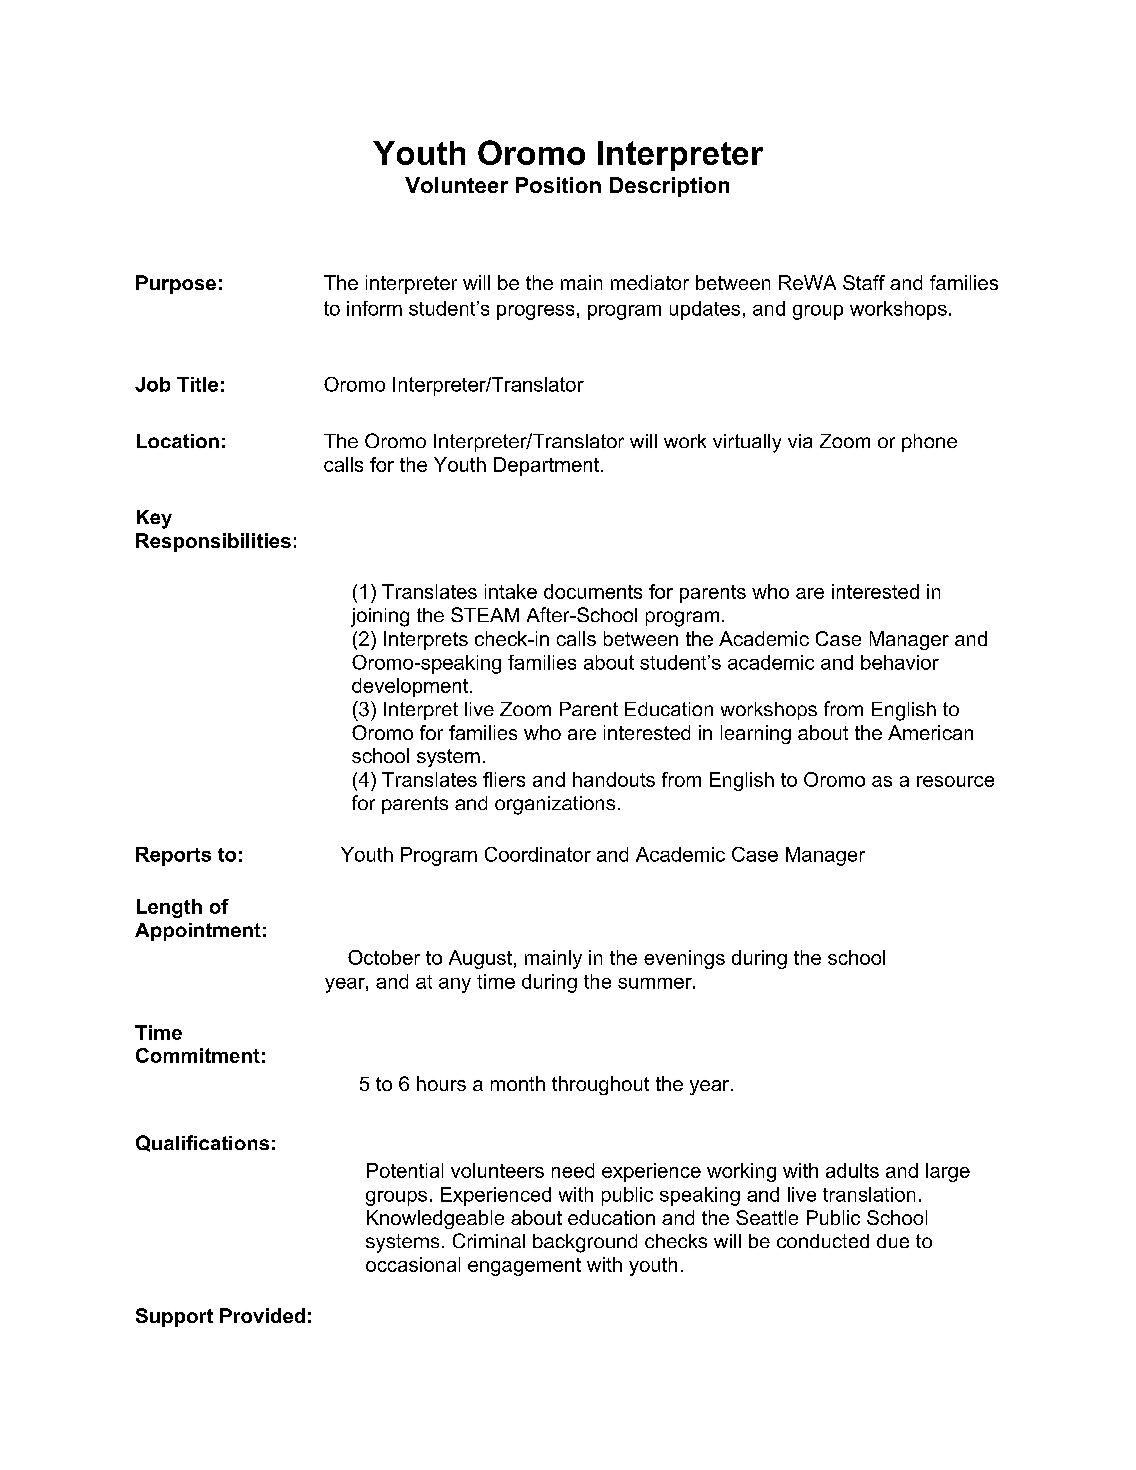 The height and width of the page is (1470, 1136). I want to click on American, so click(930, 732).
